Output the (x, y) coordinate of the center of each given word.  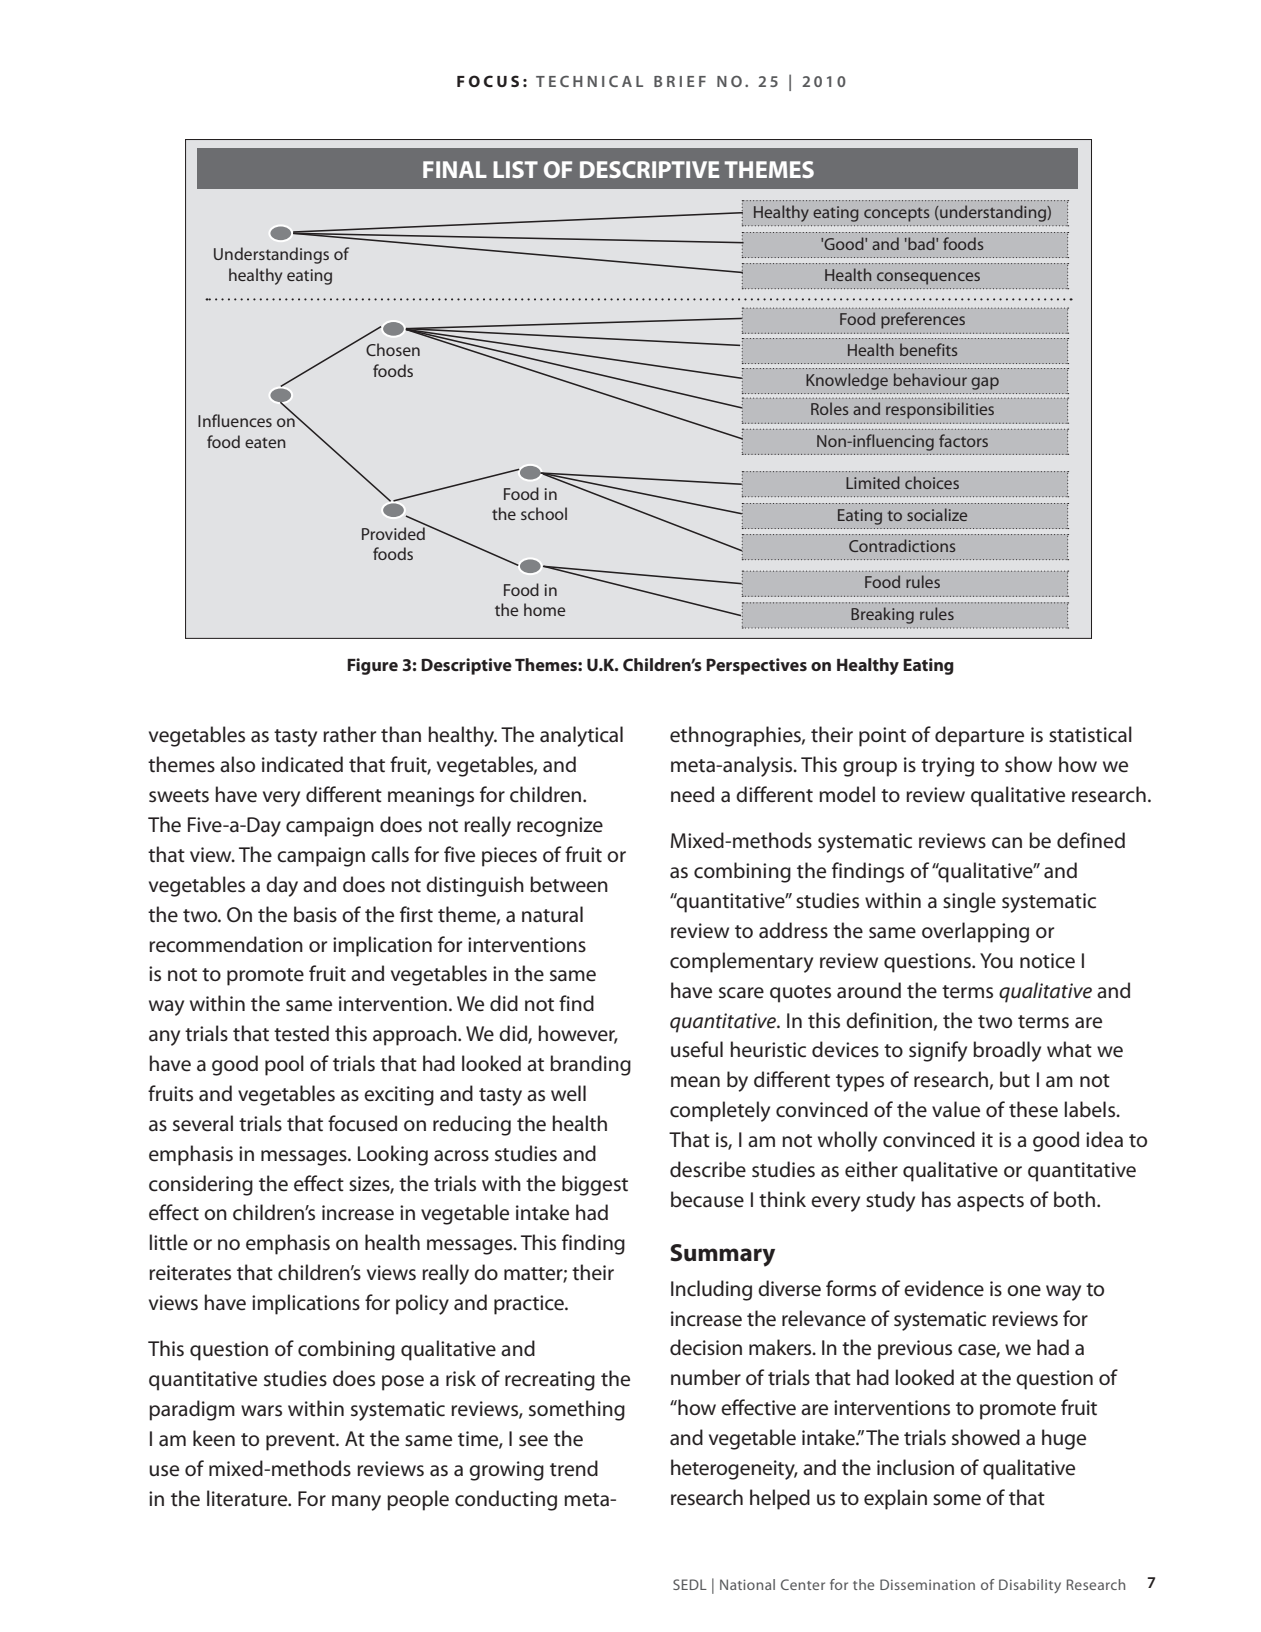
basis (315, 914)
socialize (937, 514)
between (569, 884)
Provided (394, 532)
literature (248, 1498)
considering (201, 1185)
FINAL (455, 169)
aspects (990, 1203)
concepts (896, 215)
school (544, 513)
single (969, 902)
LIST (515, 169)
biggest (595, 1185)
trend (574, 1468)
